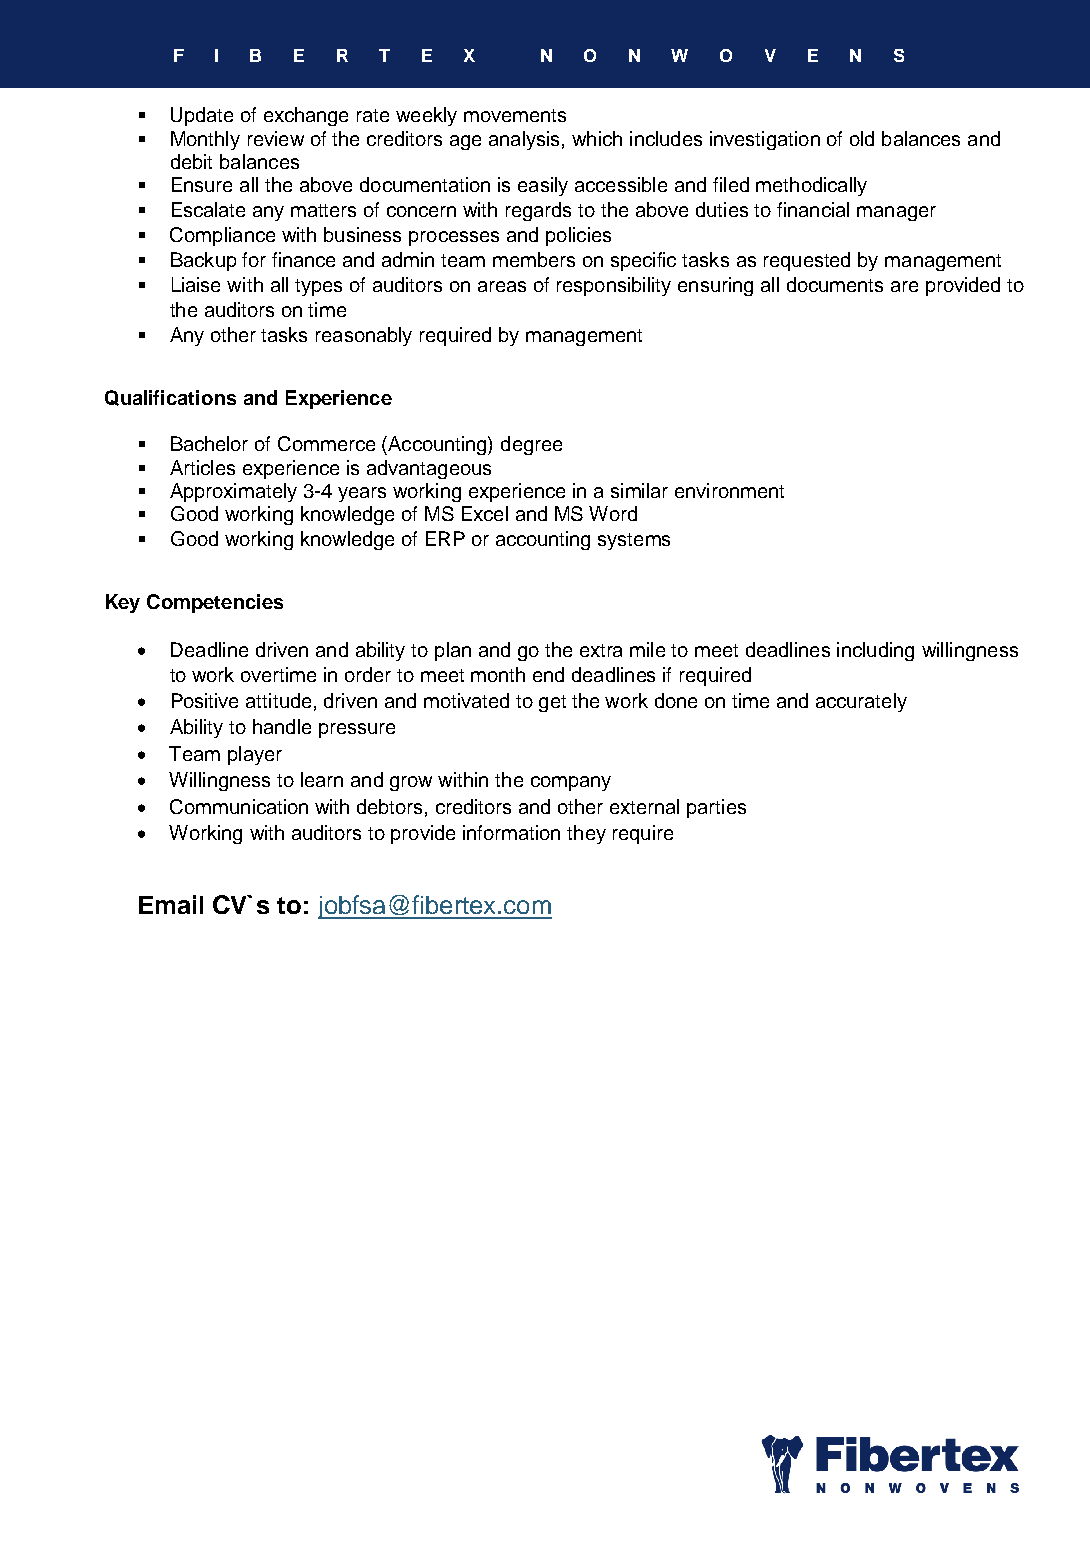 The width and height of the page is (1090, 1543). What do you see at coordinates (524, 140) in the page?
I see `analysis` at bounding box center [524, 140].
